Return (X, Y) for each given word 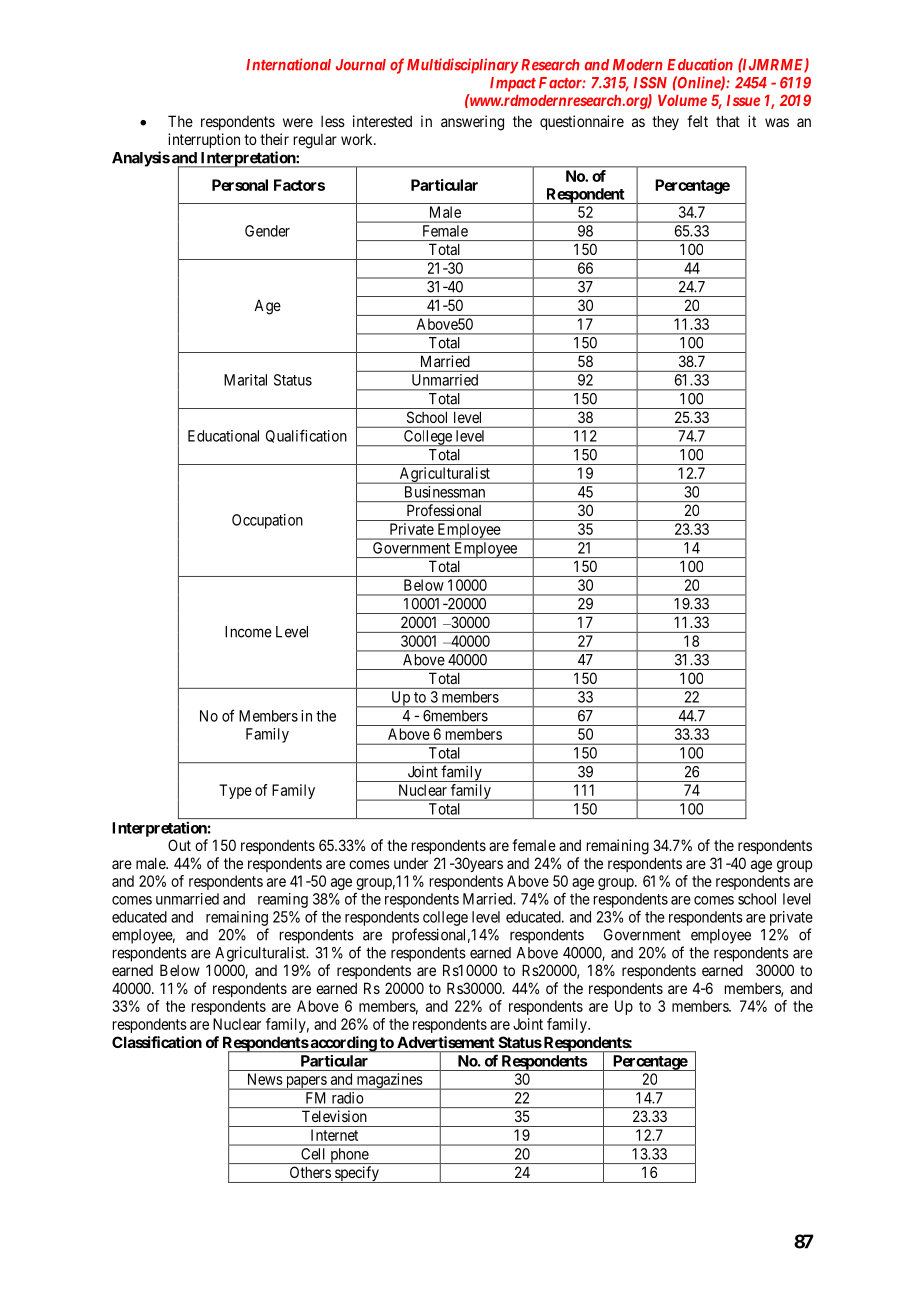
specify (357, 1174)
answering (472, 123)
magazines (389, 1081)
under (411, 863)
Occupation (267, 521)
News (265, 1079)
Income (248, 632)
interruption (204, 140)
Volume (682, 100)
